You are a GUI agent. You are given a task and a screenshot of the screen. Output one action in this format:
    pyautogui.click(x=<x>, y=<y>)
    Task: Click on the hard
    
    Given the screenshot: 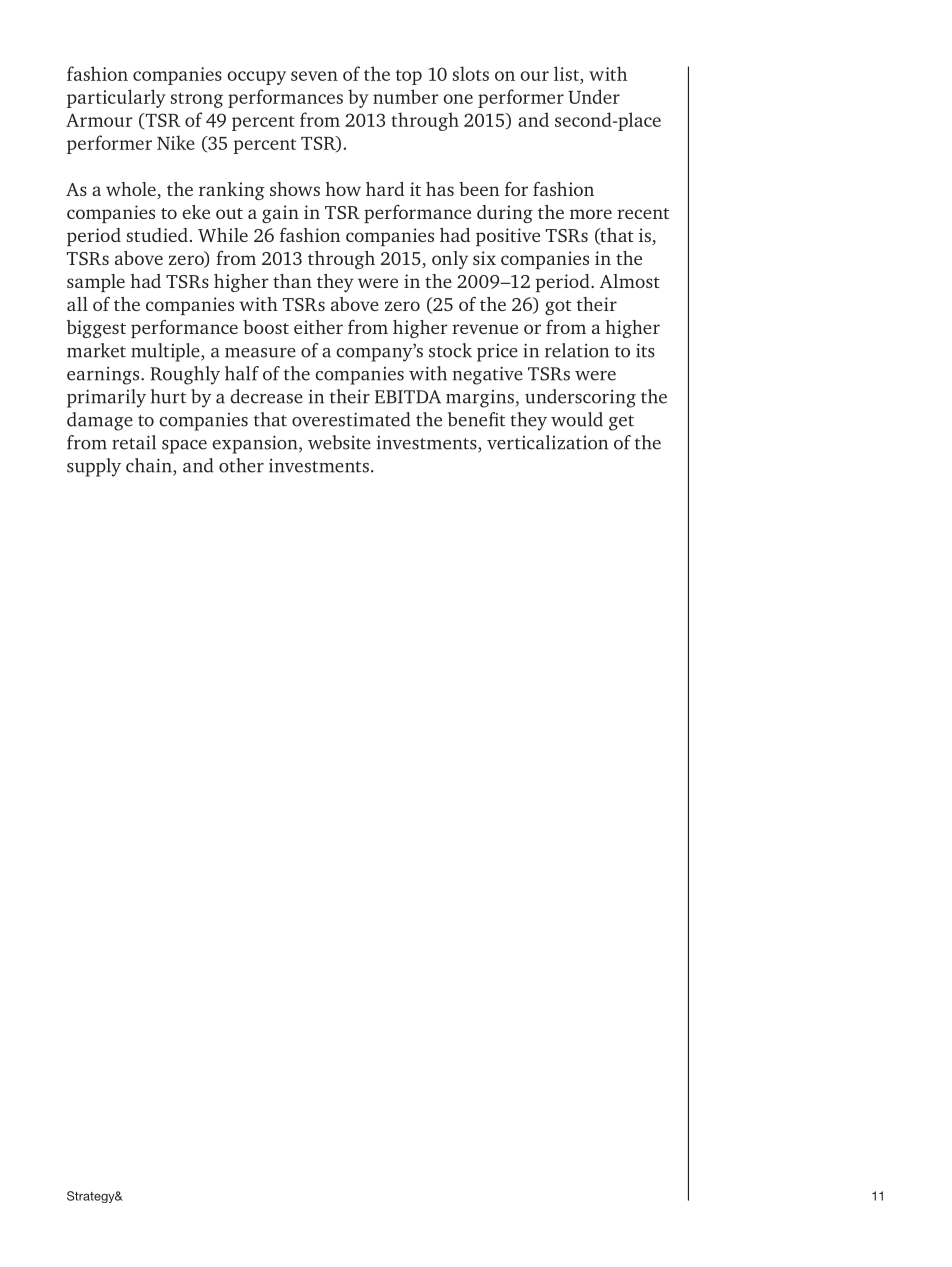 What is the action you would take?
    pyautogui.click(x=385, y=189)
